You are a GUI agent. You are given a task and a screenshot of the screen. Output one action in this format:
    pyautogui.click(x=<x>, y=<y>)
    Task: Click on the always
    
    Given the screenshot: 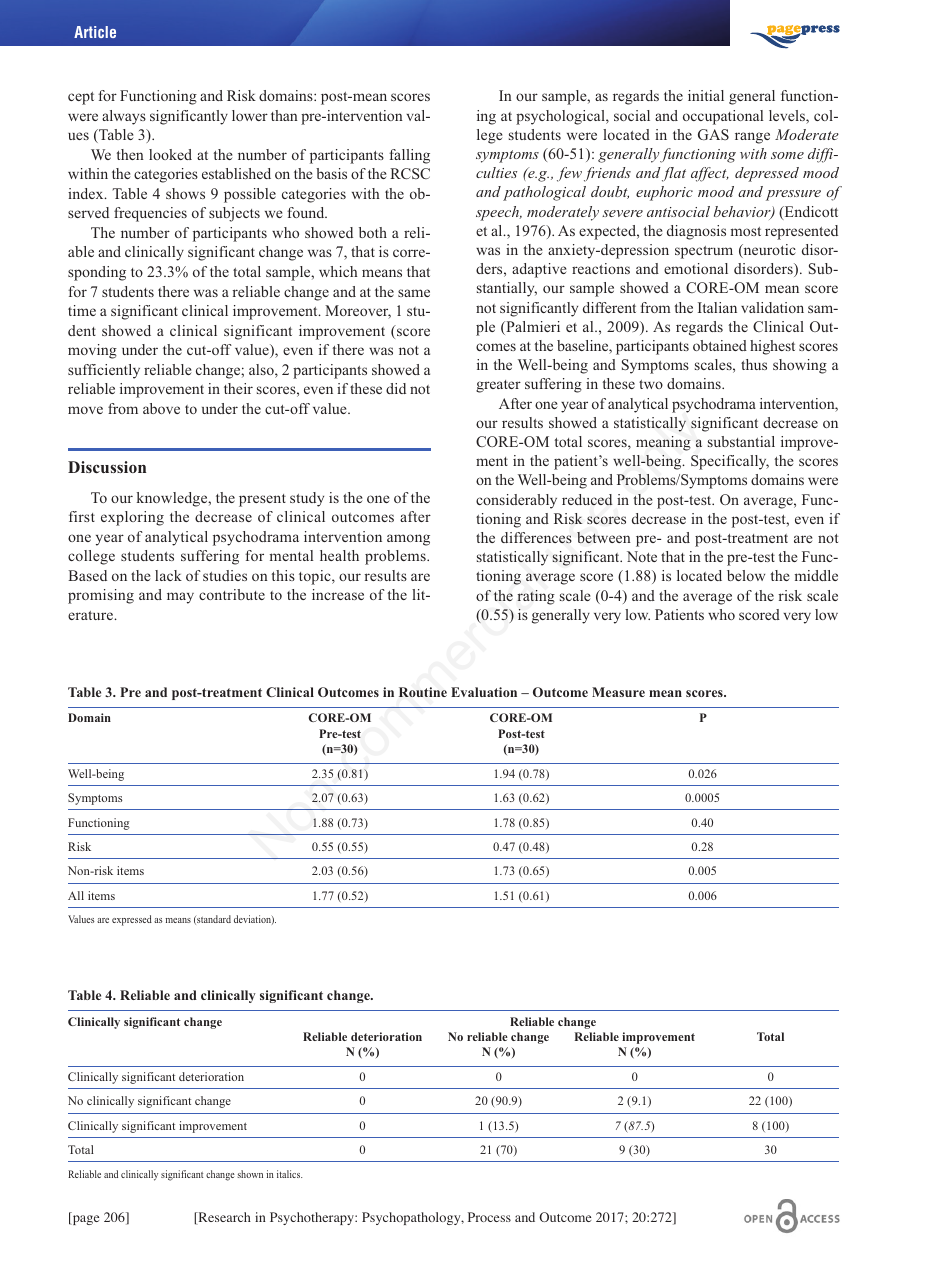 What is the action you would take?
    pyautogui.click(x=124, y=117)
